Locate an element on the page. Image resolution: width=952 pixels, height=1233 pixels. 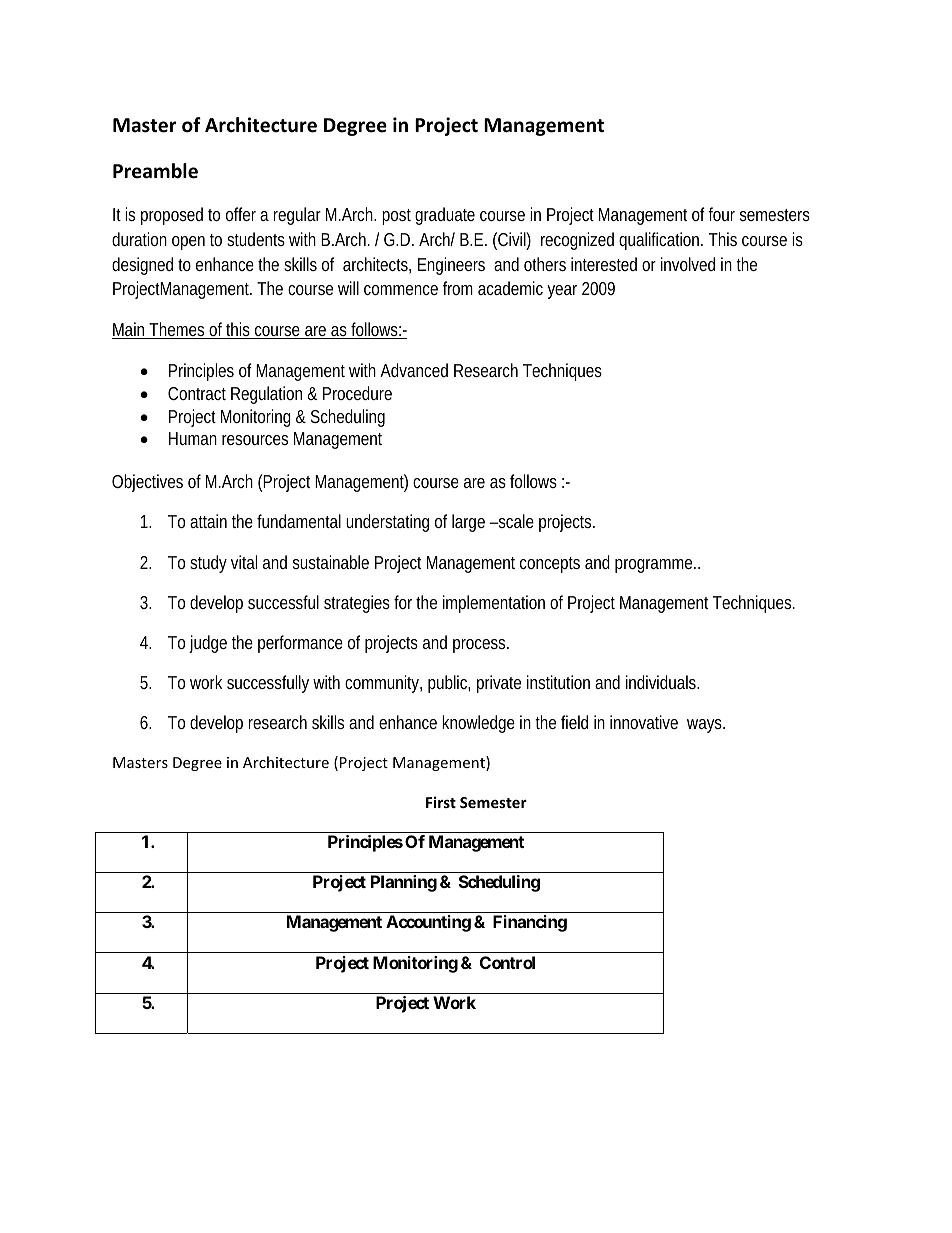
ways is located at coordinates (706, 726).
